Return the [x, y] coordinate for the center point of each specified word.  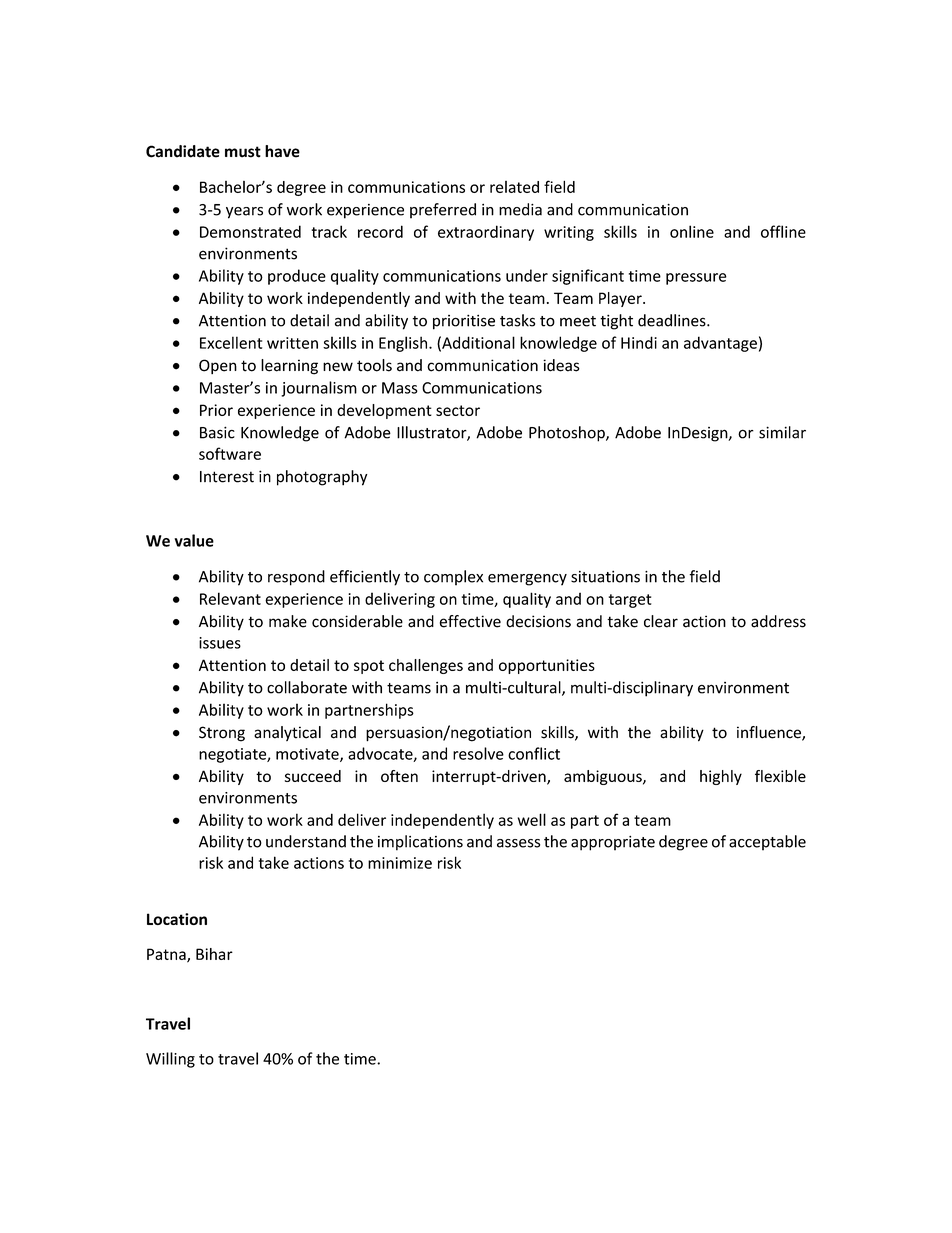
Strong [222, 734]
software [230, 453]
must [243, 152]
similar [782, 432]
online [692, 231]
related [514, 187]
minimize [400, 863]
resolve [478, 753]
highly [721, 777]
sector [458, 410]
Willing [170, 1060]
